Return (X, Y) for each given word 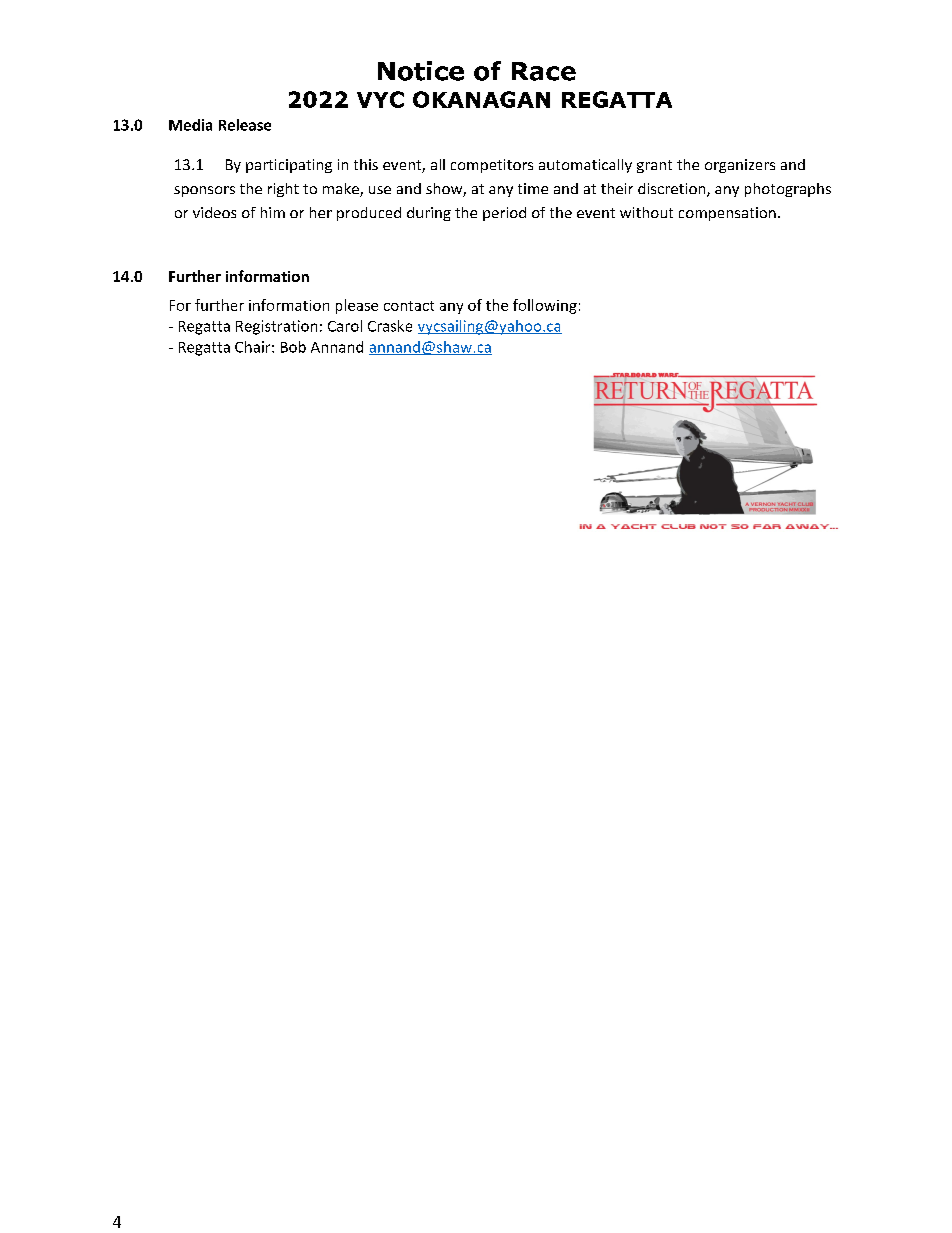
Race (544, 71)
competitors (492, 166)
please (357, 306)
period (504, 214)
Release (245, 125)
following (545, 306)
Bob (293, 347)
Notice (421, 71)
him (273, 212)
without (646, 212)
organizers (740, 166)
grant (654, 166)
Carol (345, 326)
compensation (727, 214)
